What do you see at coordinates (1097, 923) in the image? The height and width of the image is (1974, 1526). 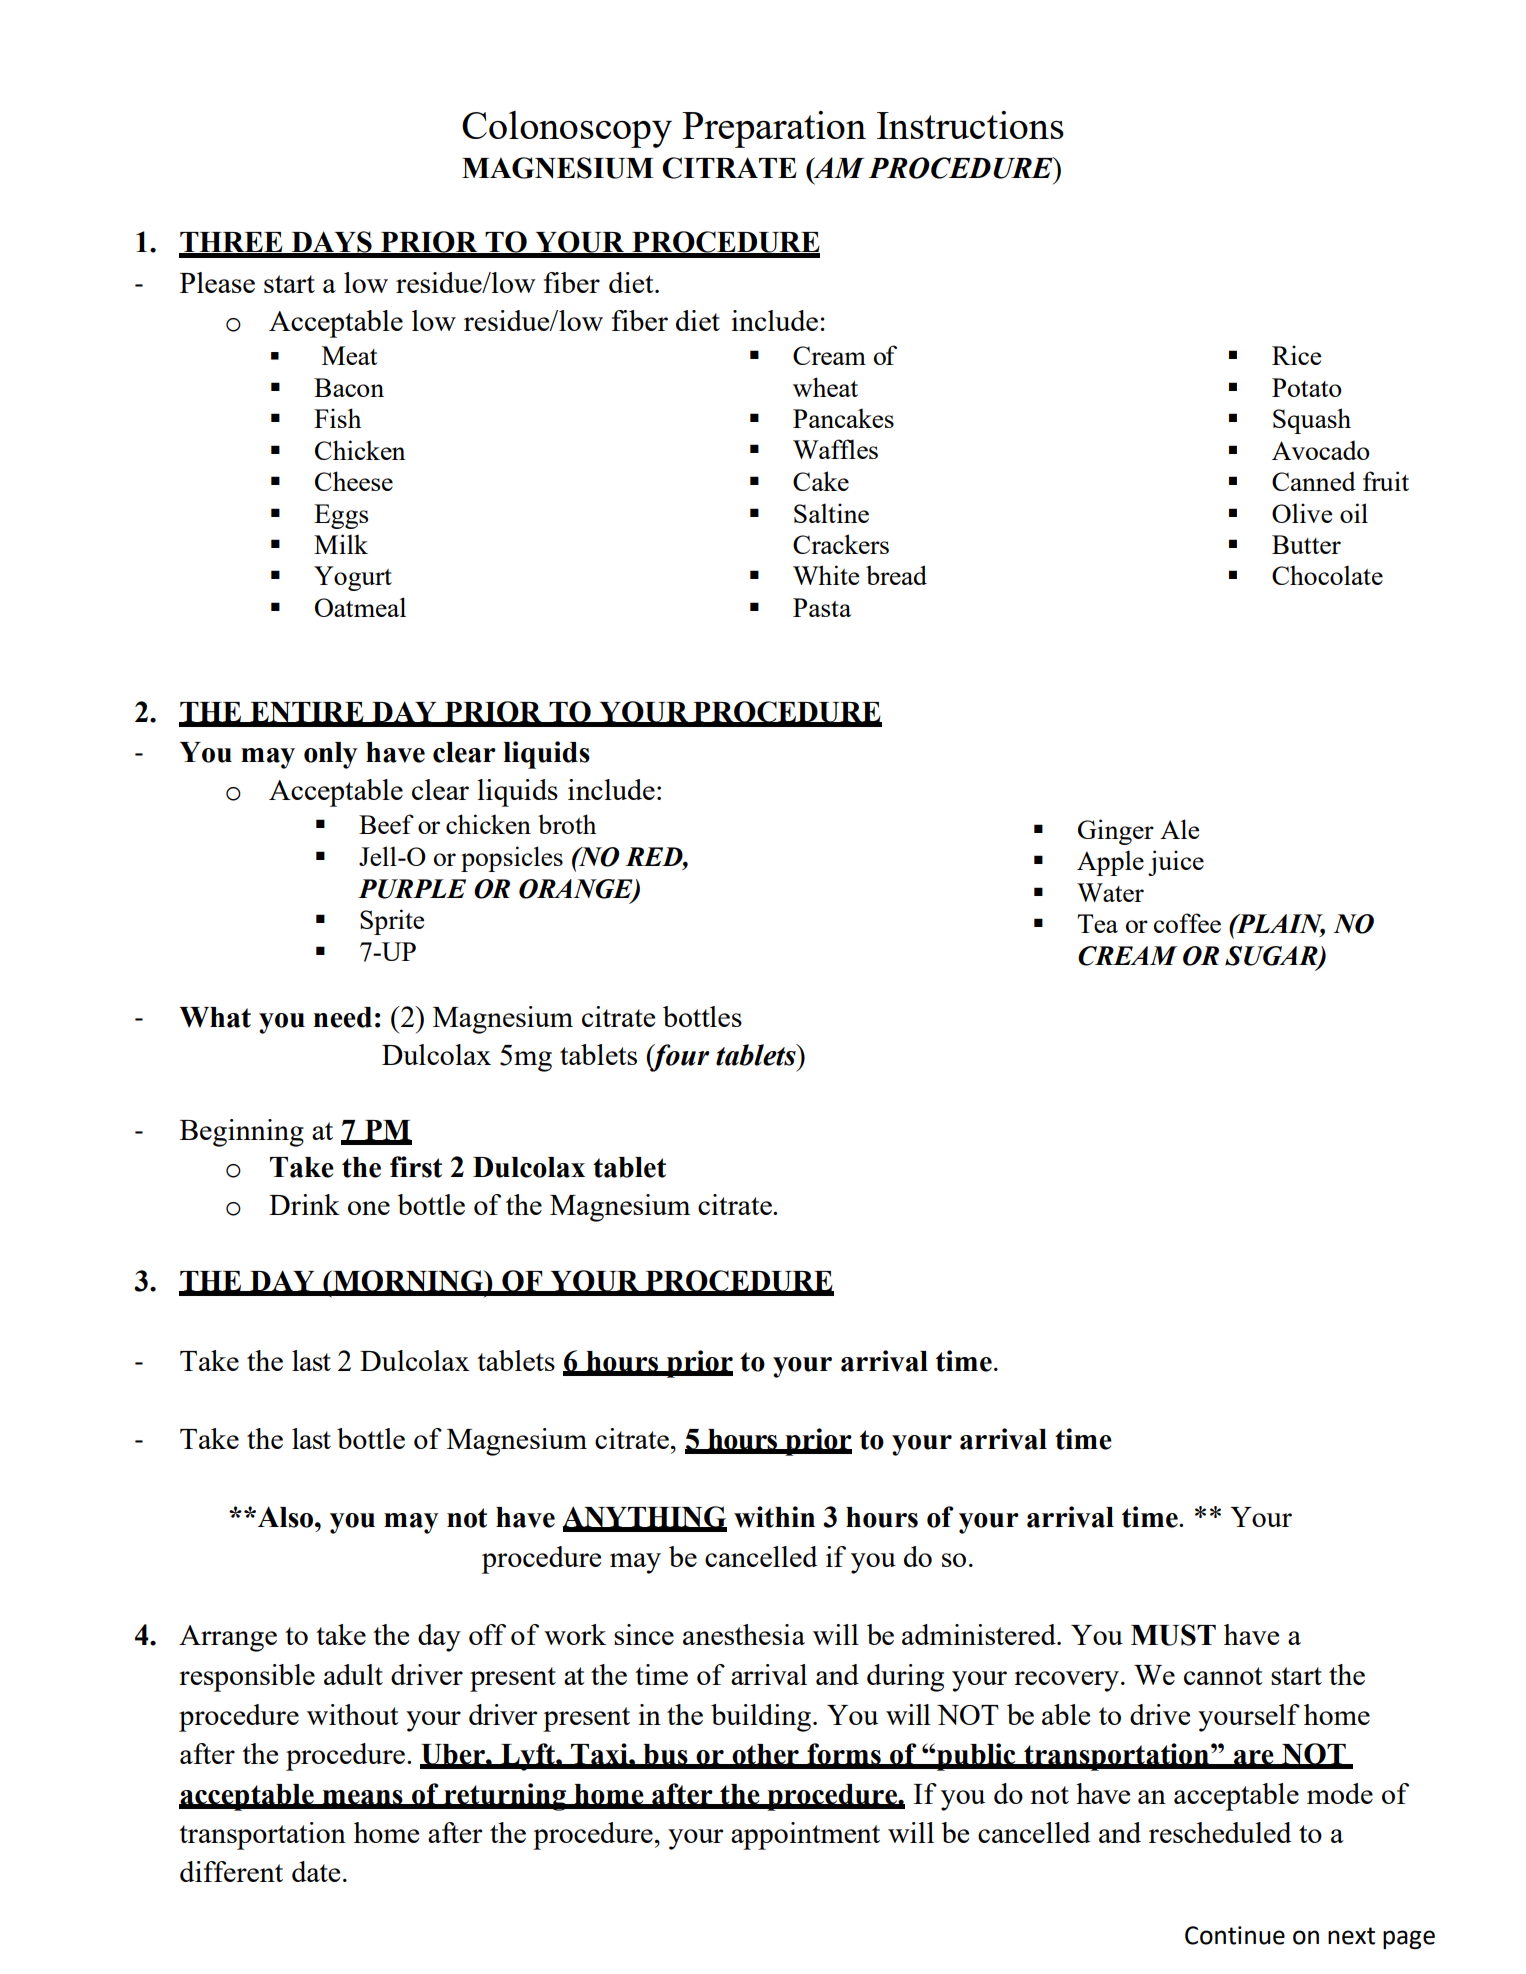 I see `Tea` at bounding box center [1097, 923].
